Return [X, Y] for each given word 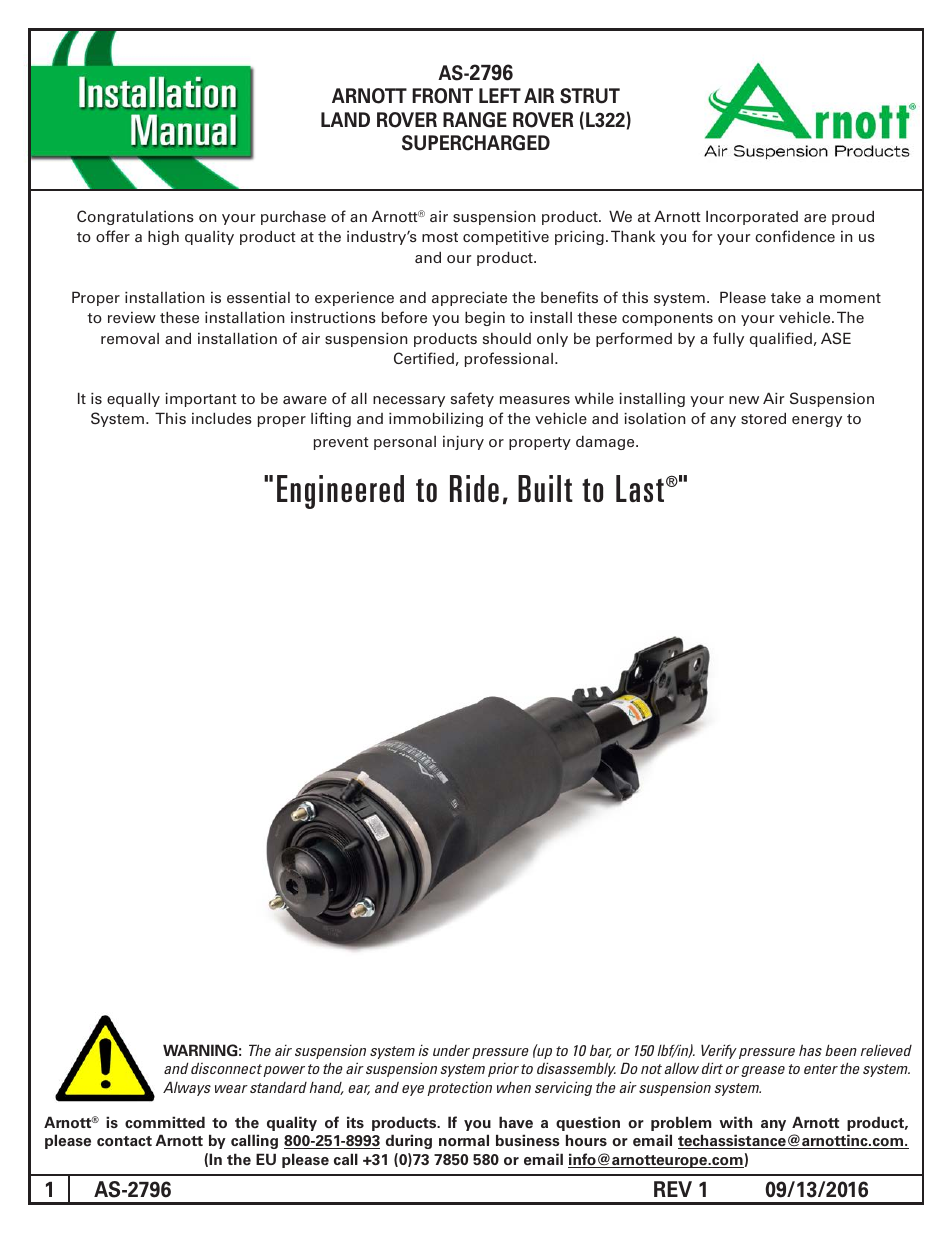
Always [187, 1088]
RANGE [475, 120]
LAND [345, 119]
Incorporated [752, 217]
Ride [474, 488]
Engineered [340, 492]
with [735, 1122]
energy [817, 421]
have [516, 1122]
